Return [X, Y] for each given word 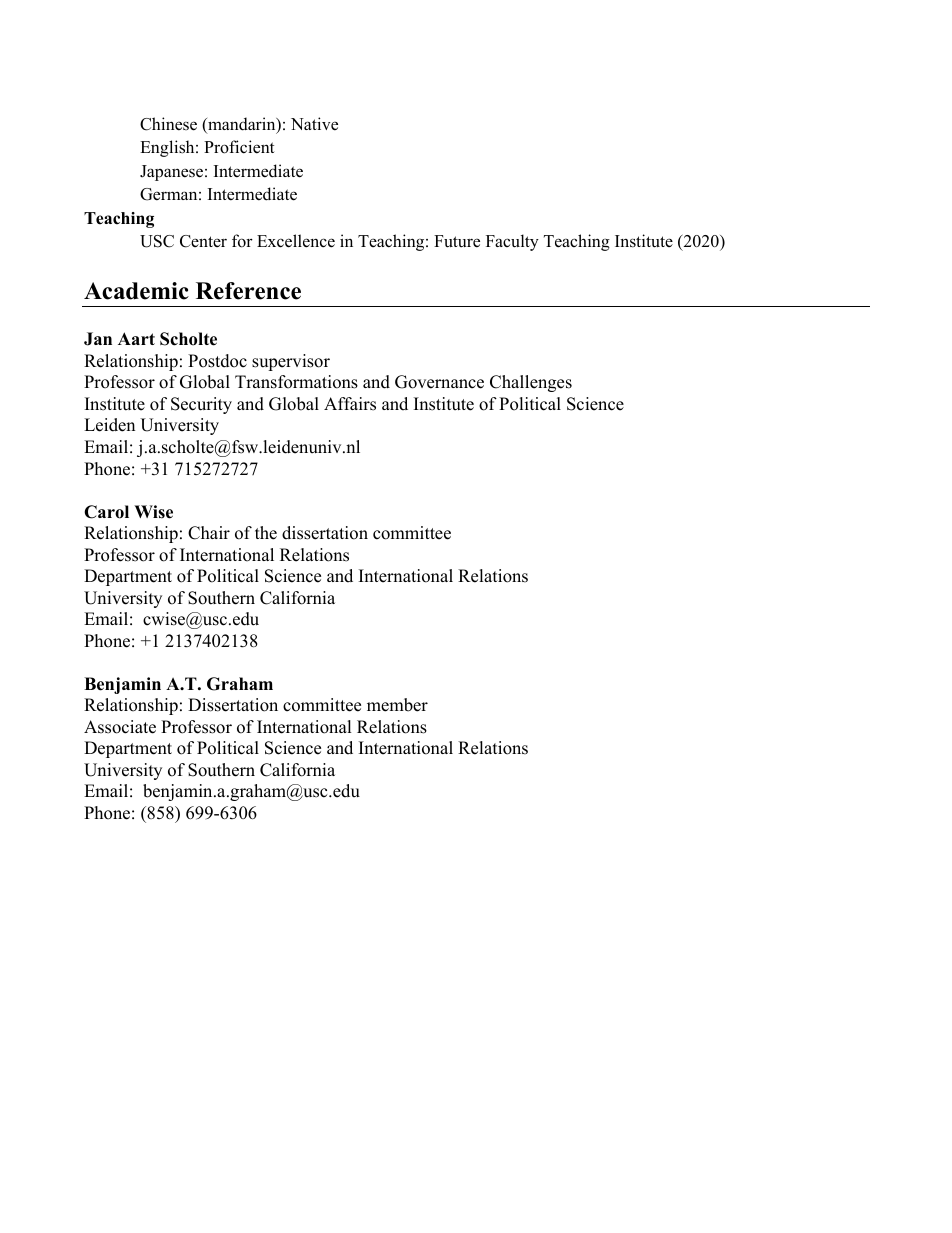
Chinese [168, 124]
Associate [120, 727]
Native [314, 124]
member [397, 705]
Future [457, 241]
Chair [209, 533]
